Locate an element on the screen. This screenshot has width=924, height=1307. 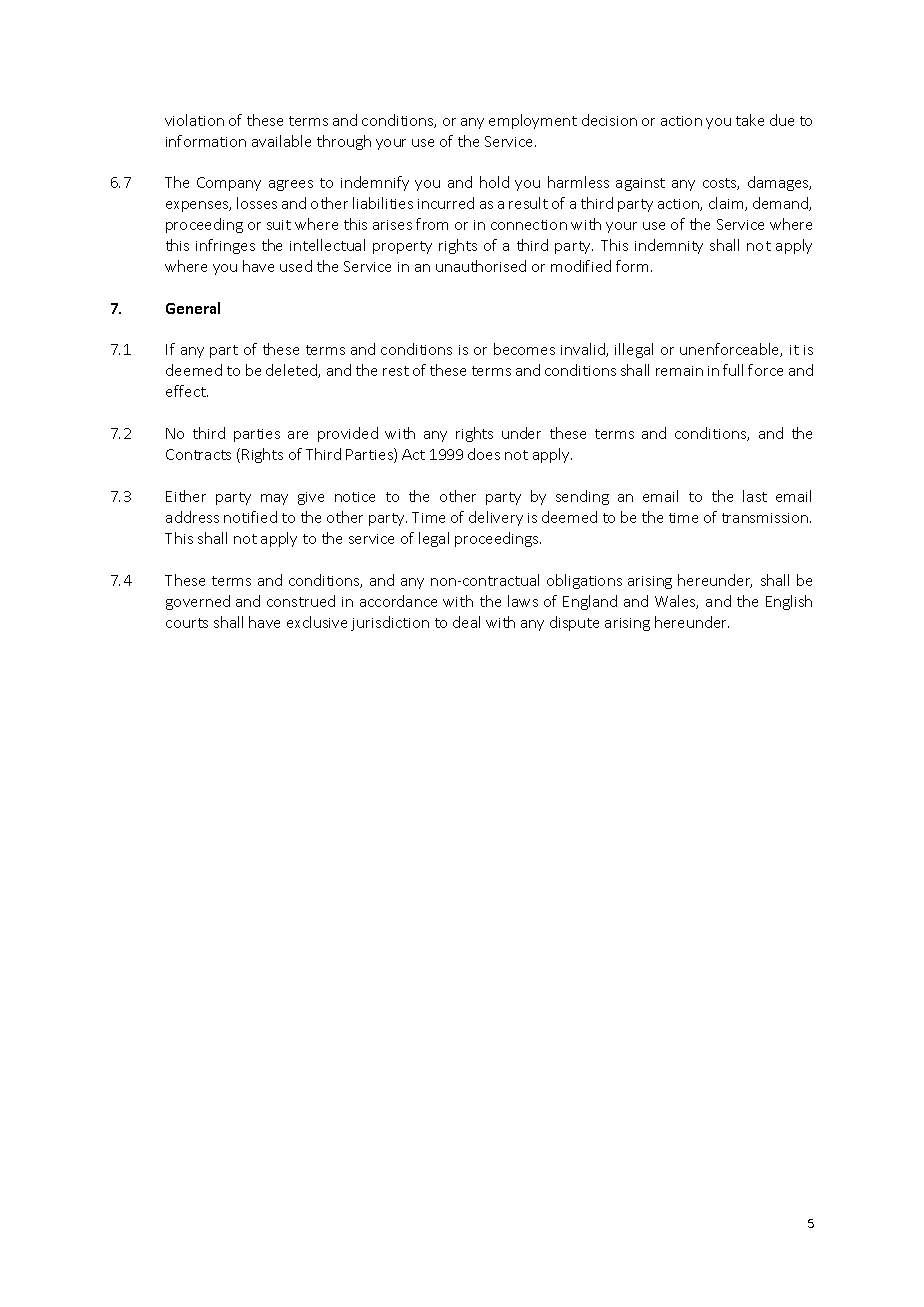
infringes is located at coordinates (225, 246).
